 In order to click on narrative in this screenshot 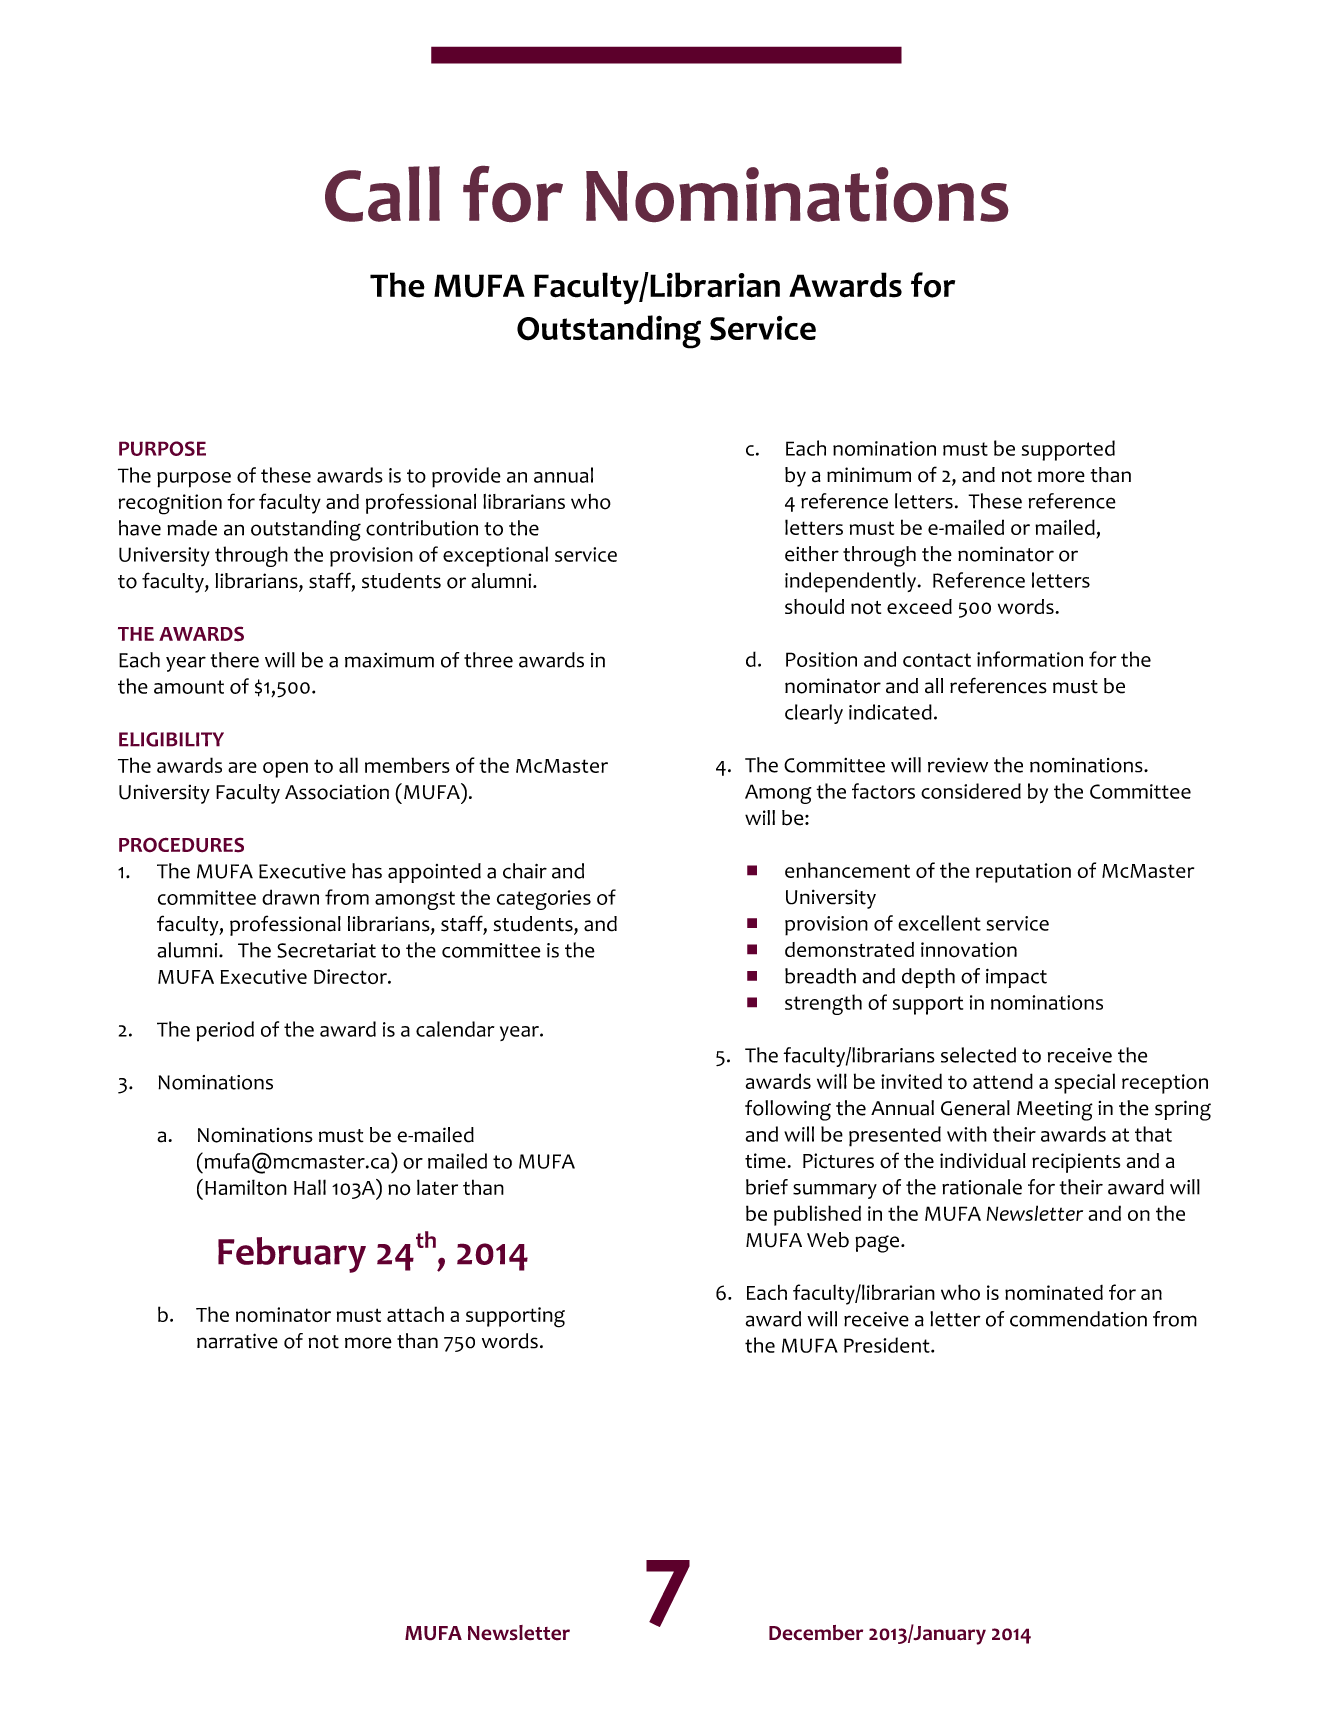, I will do `click(237, 1341)`.
